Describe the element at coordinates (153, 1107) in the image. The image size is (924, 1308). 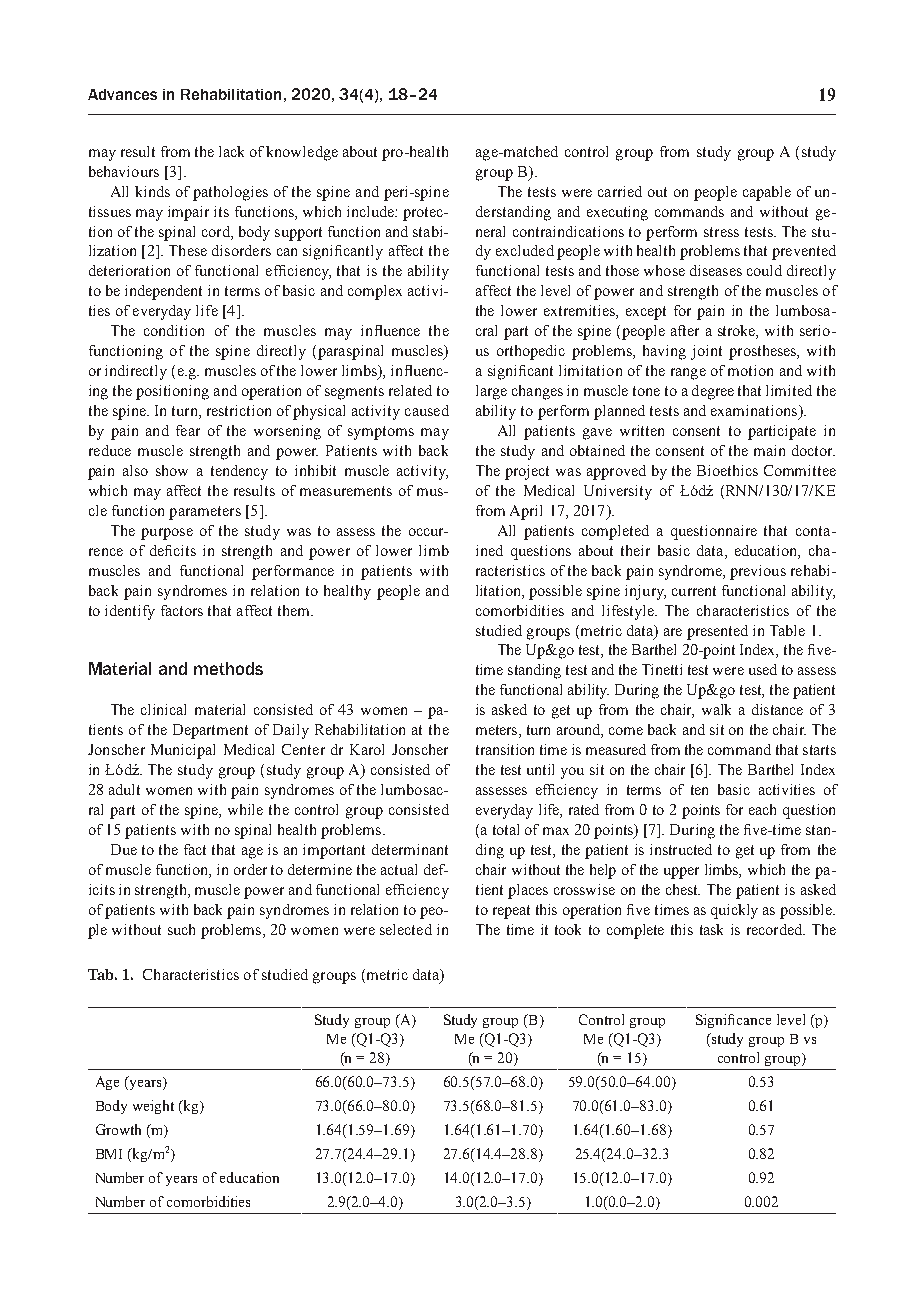
I see `weight` at that location.
